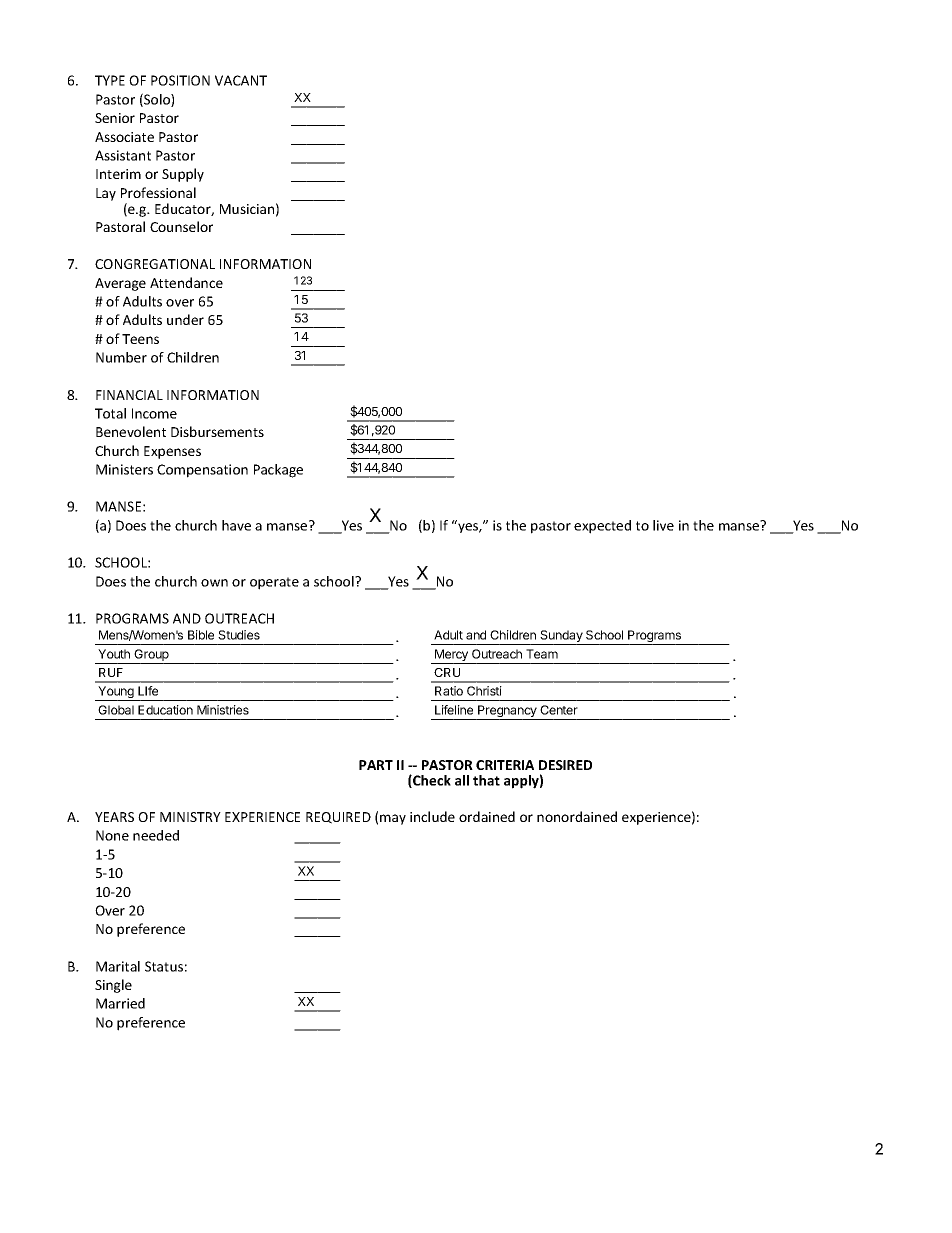 Image resolution: width=952 pixels, height=1233 pixels. What do you see at coordinates (432, 816) in the image?
I see `include` at bounding box center [432, 816].
